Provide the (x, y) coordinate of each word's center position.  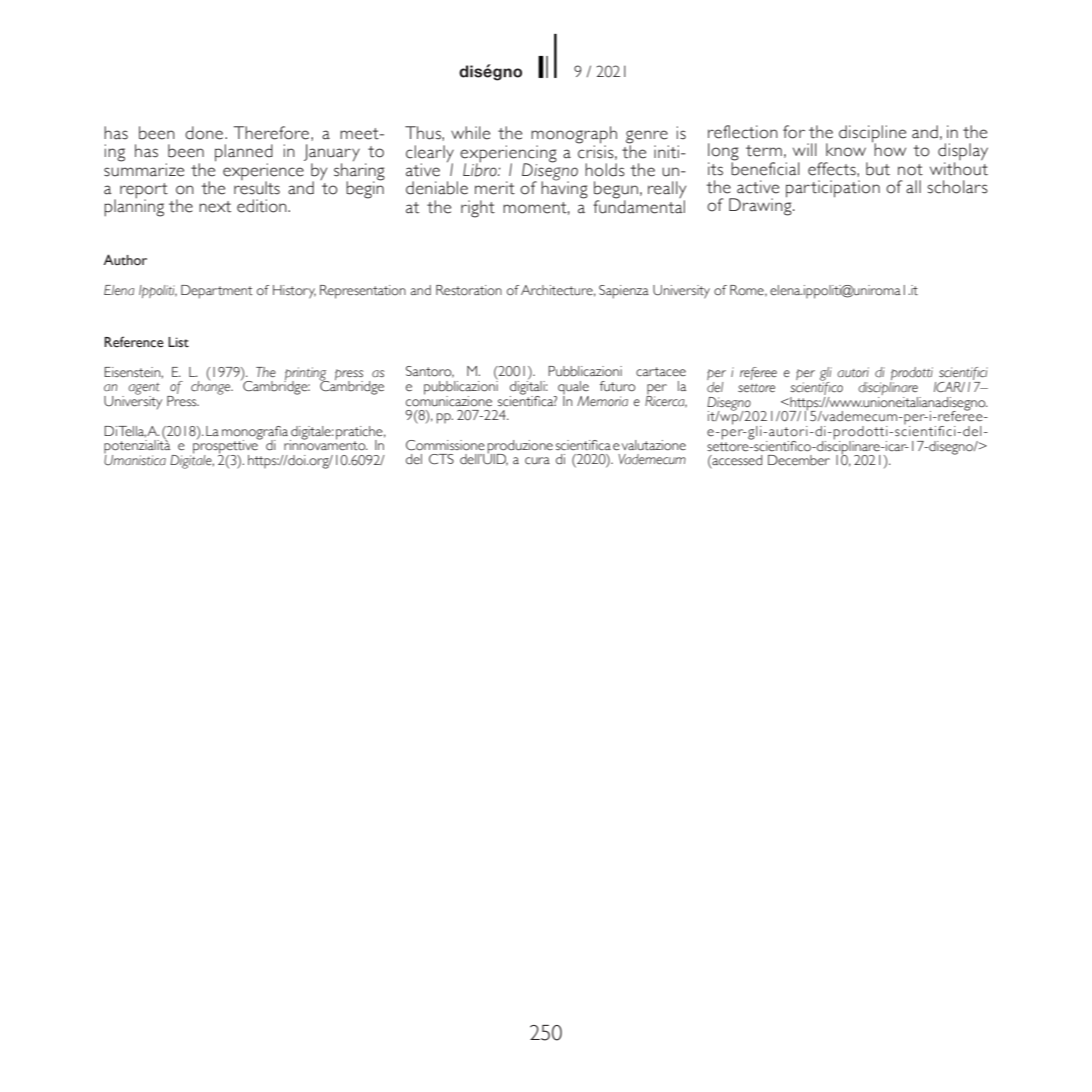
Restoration (469, 290)
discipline (872, 135)
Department (217, 292)
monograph (574, 136)
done (205, 133)
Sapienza (624, 292)
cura (537, 461)
